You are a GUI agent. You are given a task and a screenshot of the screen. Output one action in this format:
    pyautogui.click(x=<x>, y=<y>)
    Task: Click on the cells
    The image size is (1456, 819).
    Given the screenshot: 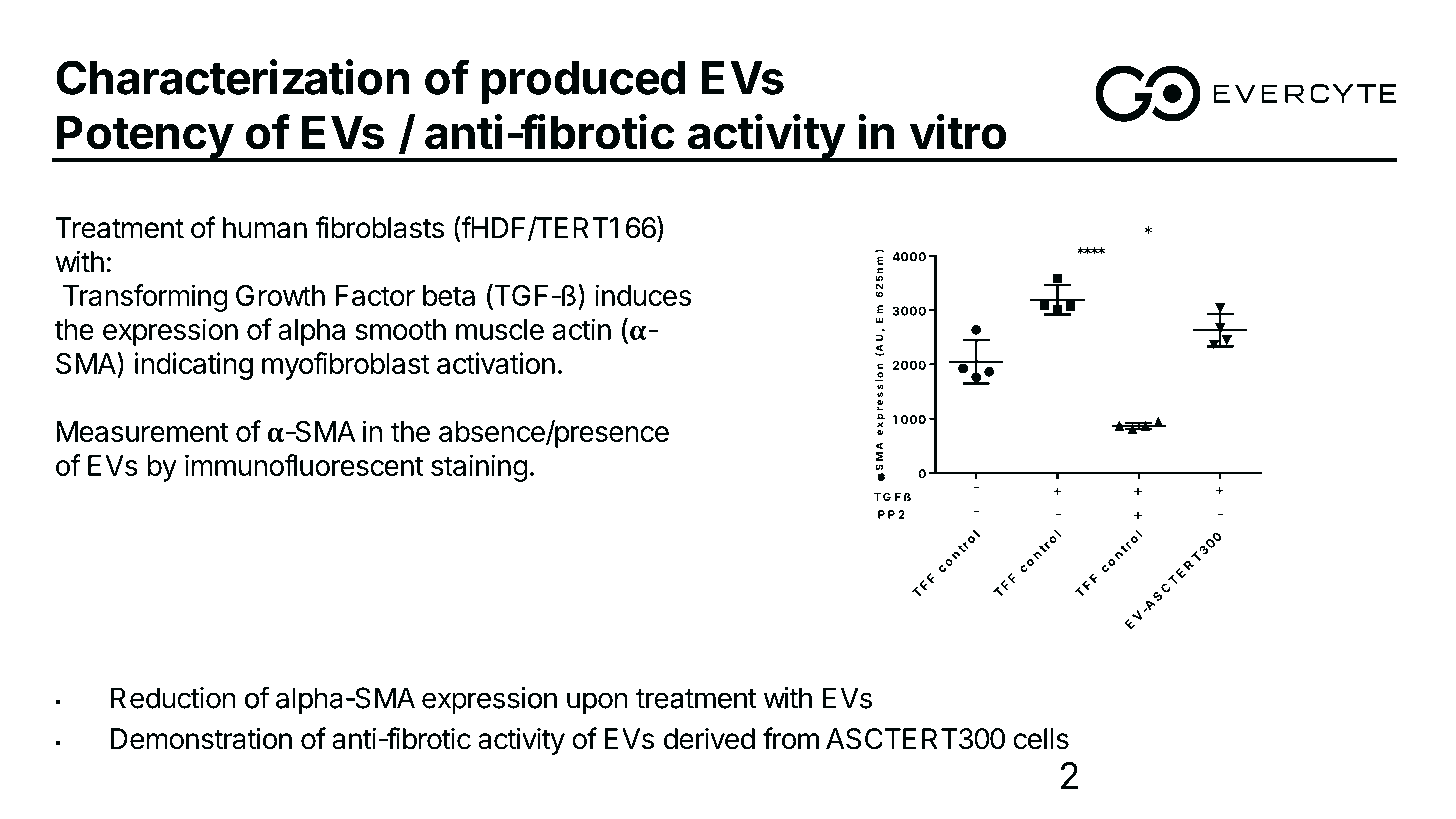 What is the action you would take?
    pyautogui.click(x=1041, y=739)
